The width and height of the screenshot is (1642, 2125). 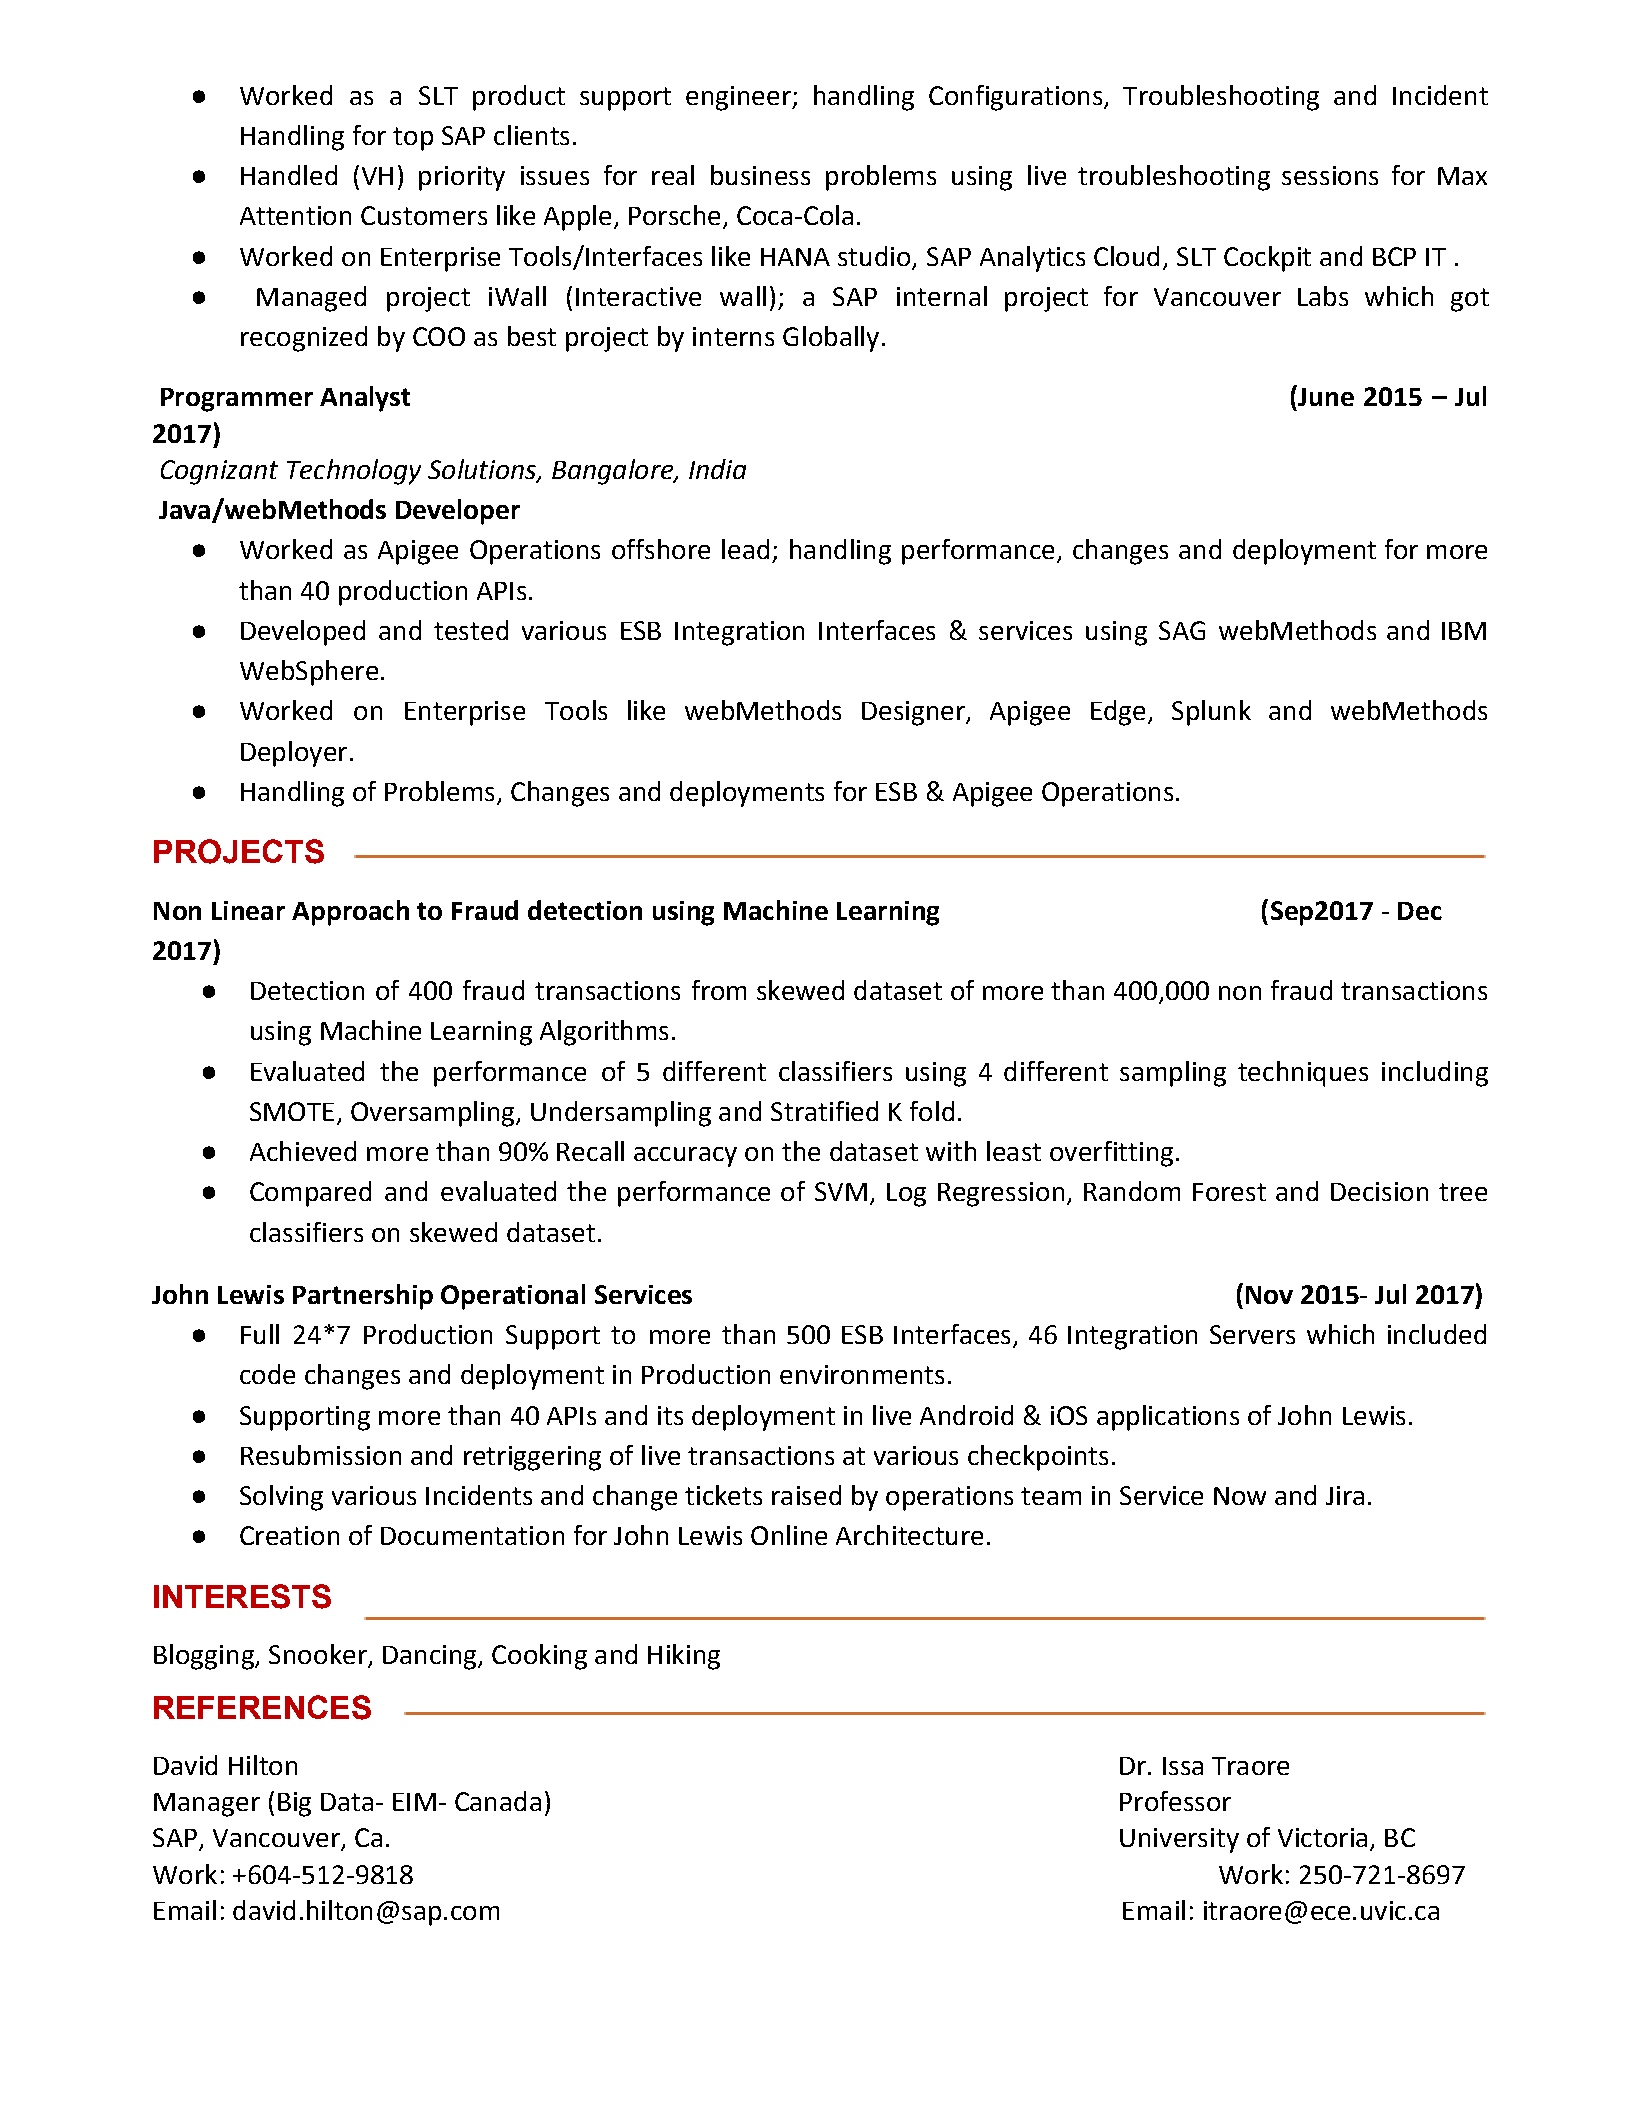 I want to click on top, so click(x=413, y=139).
